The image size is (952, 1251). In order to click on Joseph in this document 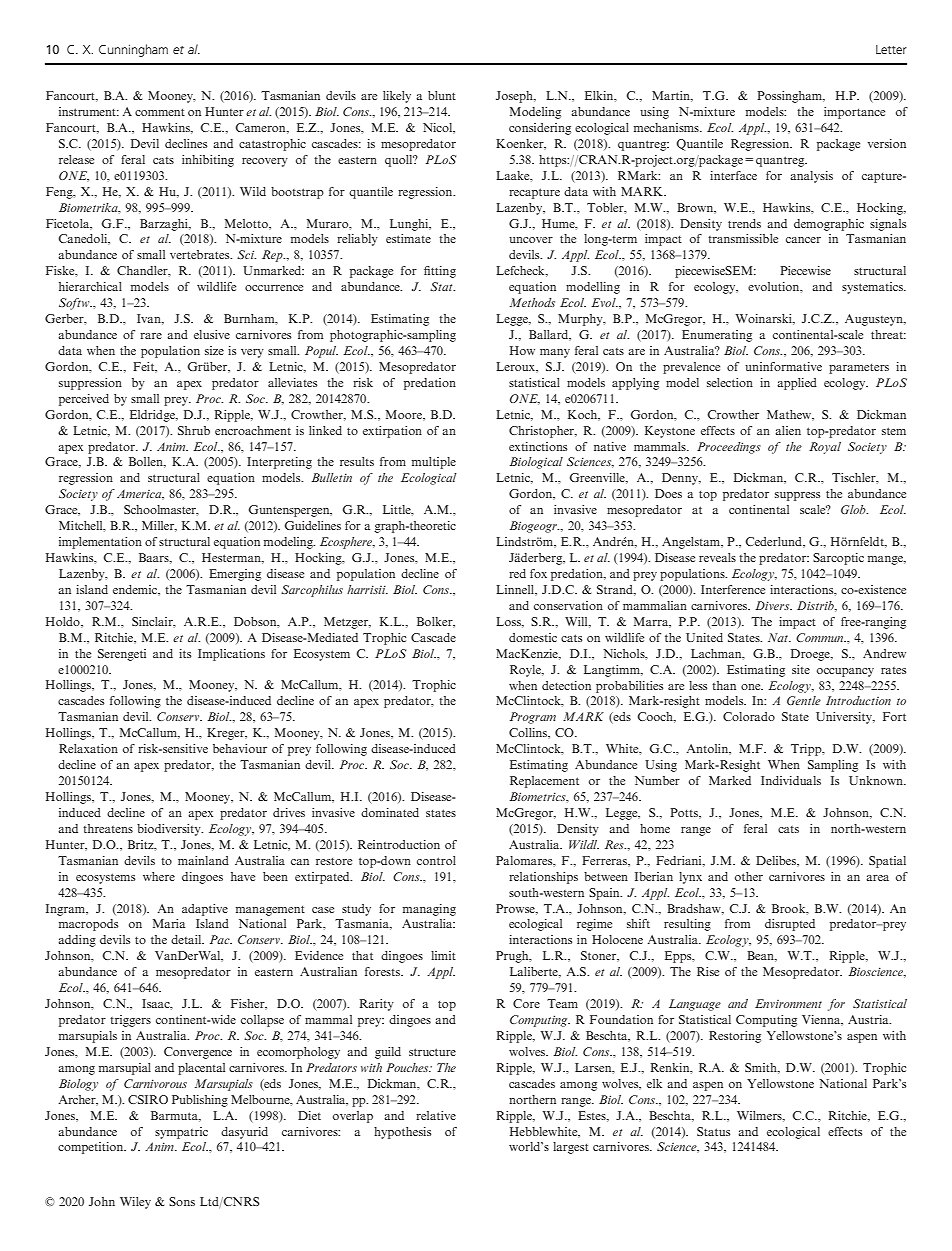, I will do `click(515, 97)`.
